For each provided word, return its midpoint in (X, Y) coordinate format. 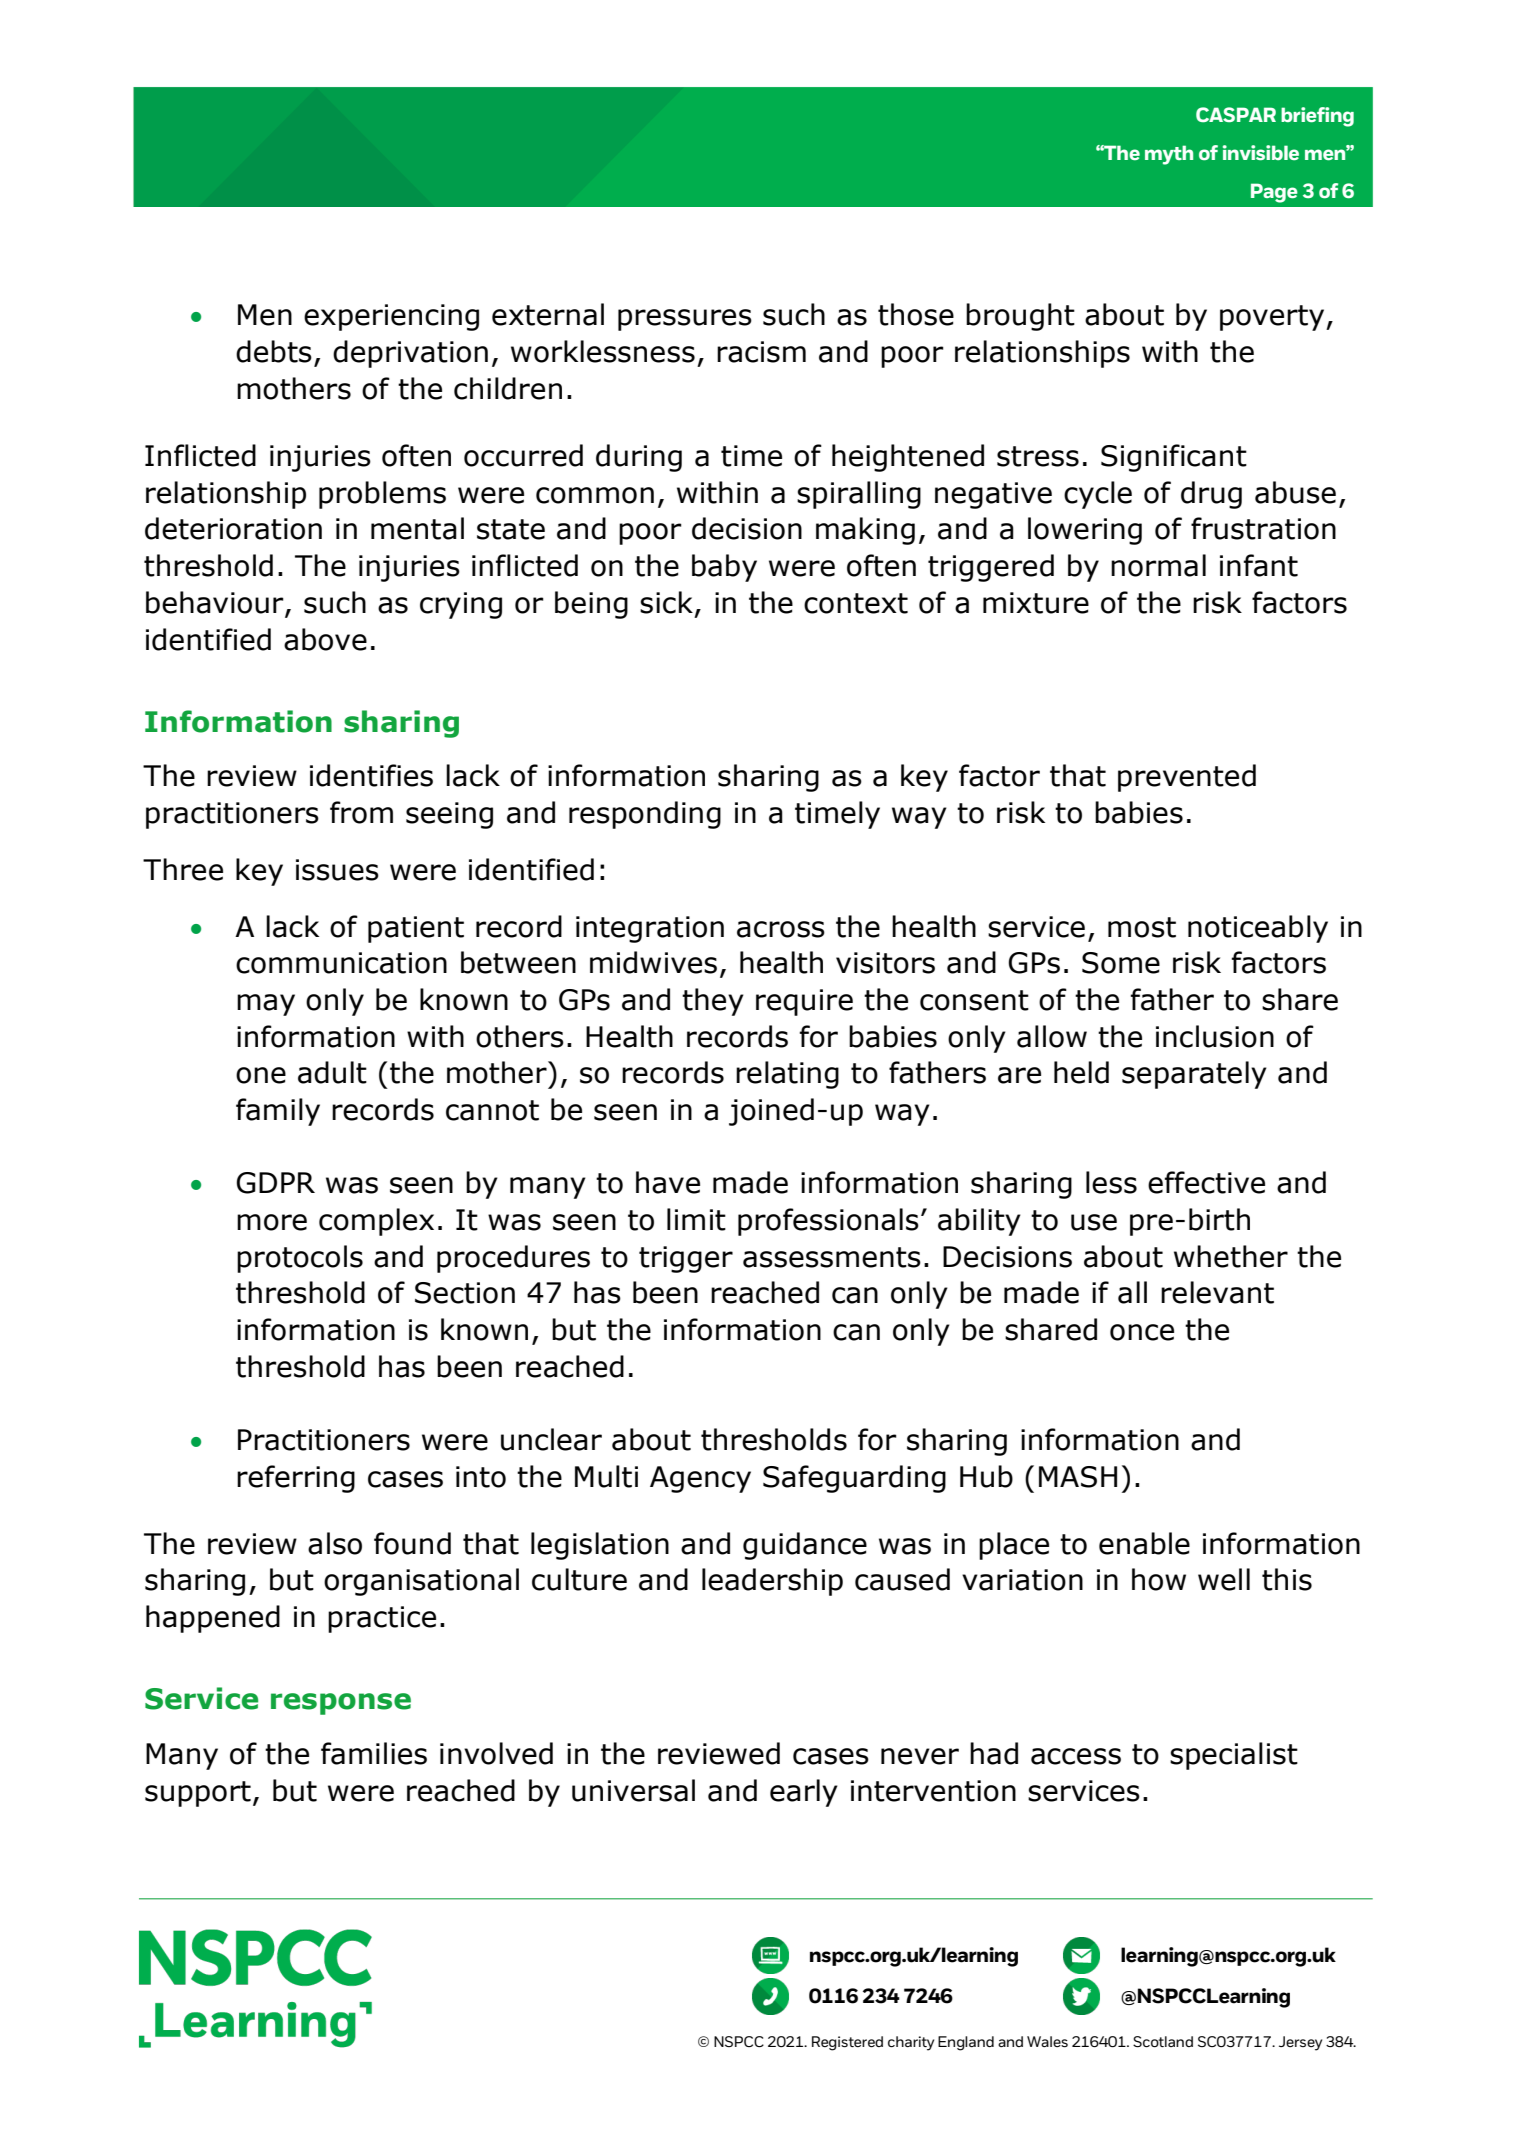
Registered (847, 2043)
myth (1169, 155)
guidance (805, 1546)
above (325, 639)
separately (1194, 1075)
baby (724, 568)
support (198, 1794)
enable (1144, 1543)
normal (1158, 565)
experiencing (391, 317)
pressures (685, 320)
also (335, 1543)
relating (787, 1075)
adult (332, 1072)
